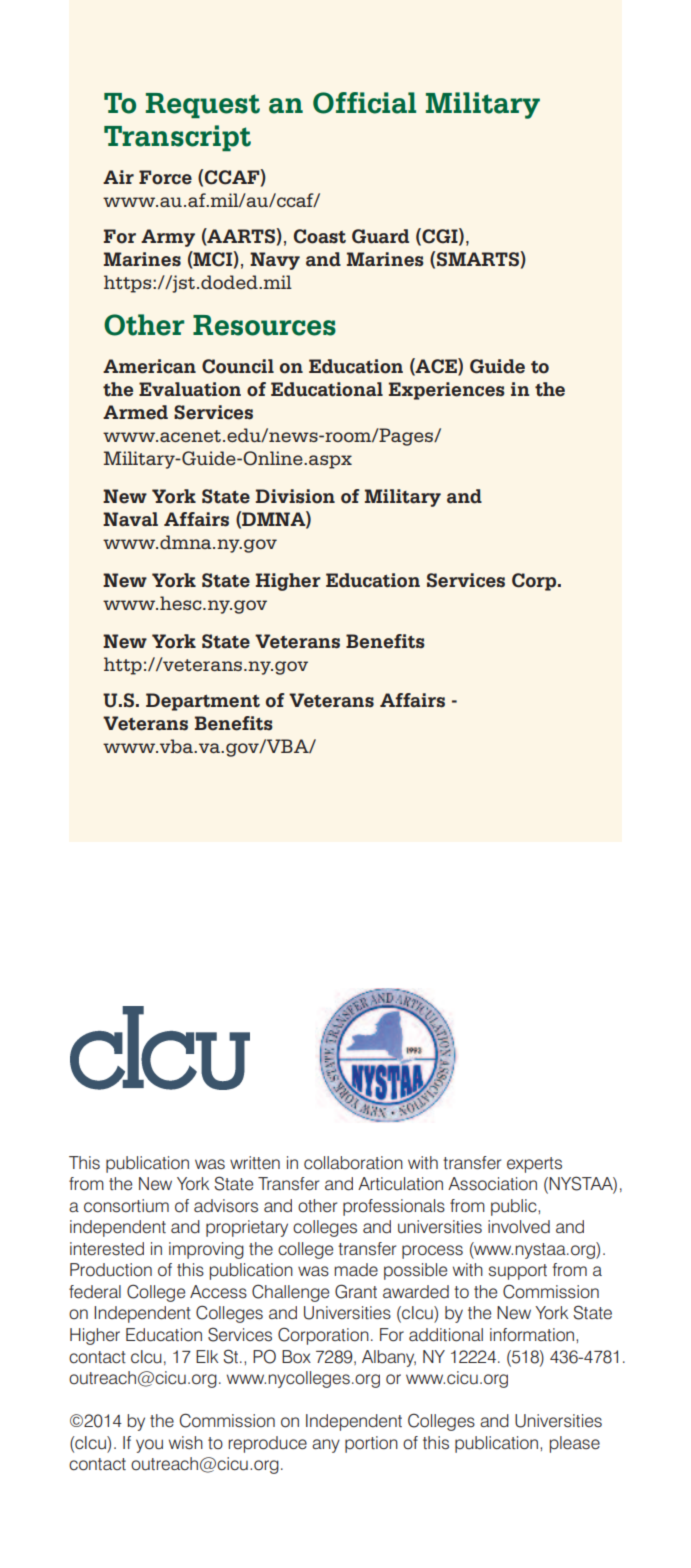 Image resolution: width=691 pixels, height=1568 pixels. I want to click on Division, so click(295, 496).
